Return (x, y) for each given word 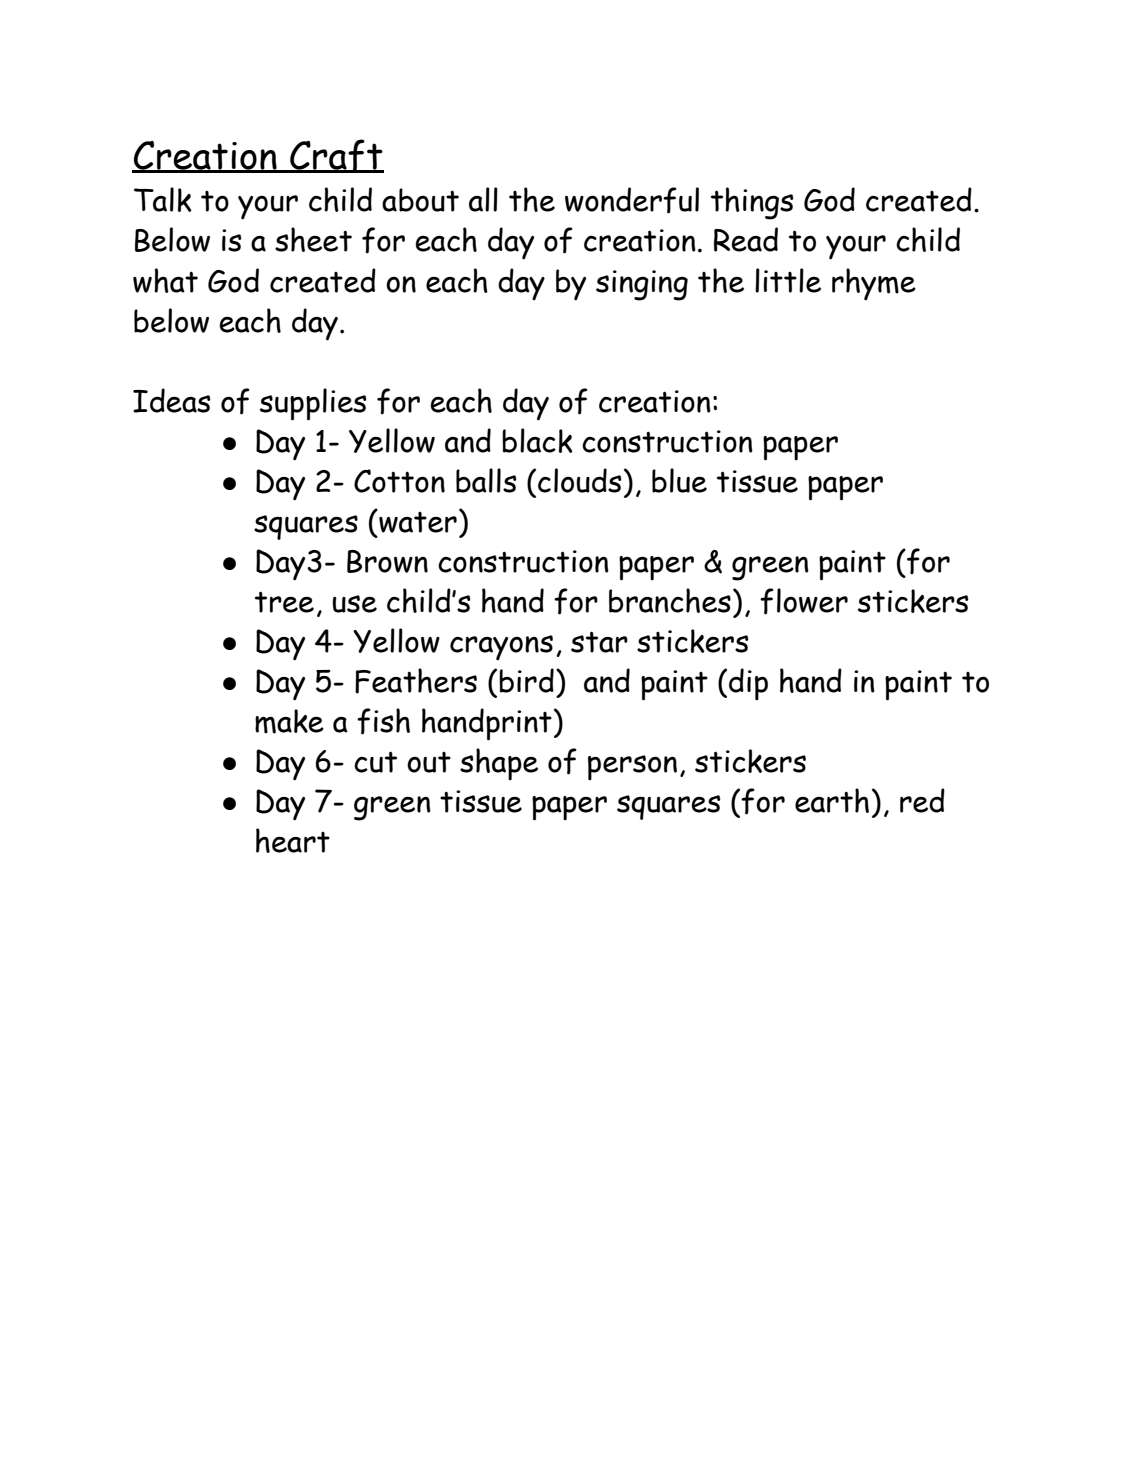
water (417, 521)
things (752, 203)
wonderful (632, 200)
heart (293, 840)
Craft (336, 156)
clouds (580, 480)
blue (679, 480)
